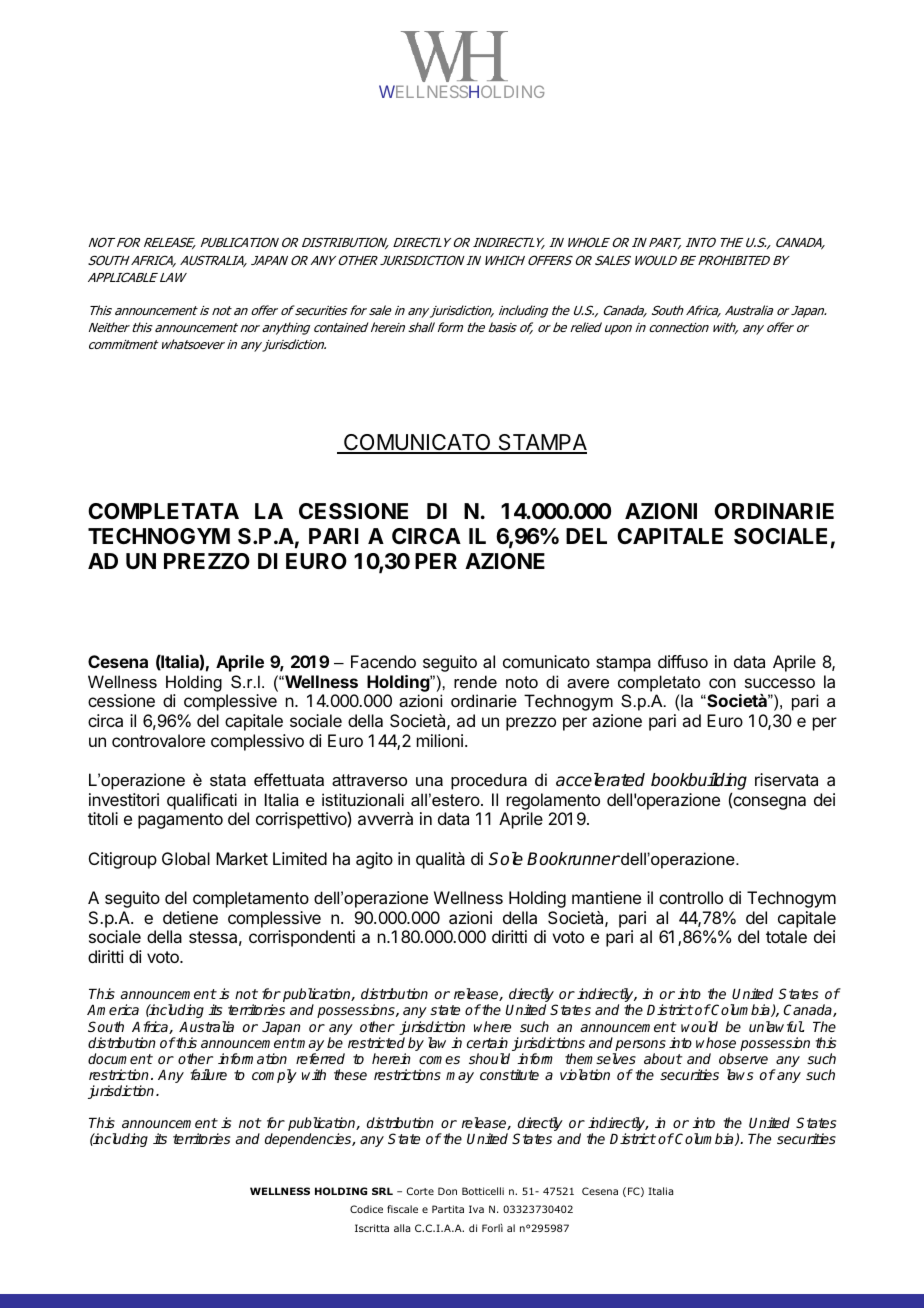  What do you see at coordinates (475, 681) in the screenshot?
I see `rende` at bounding box center [475, 681].
